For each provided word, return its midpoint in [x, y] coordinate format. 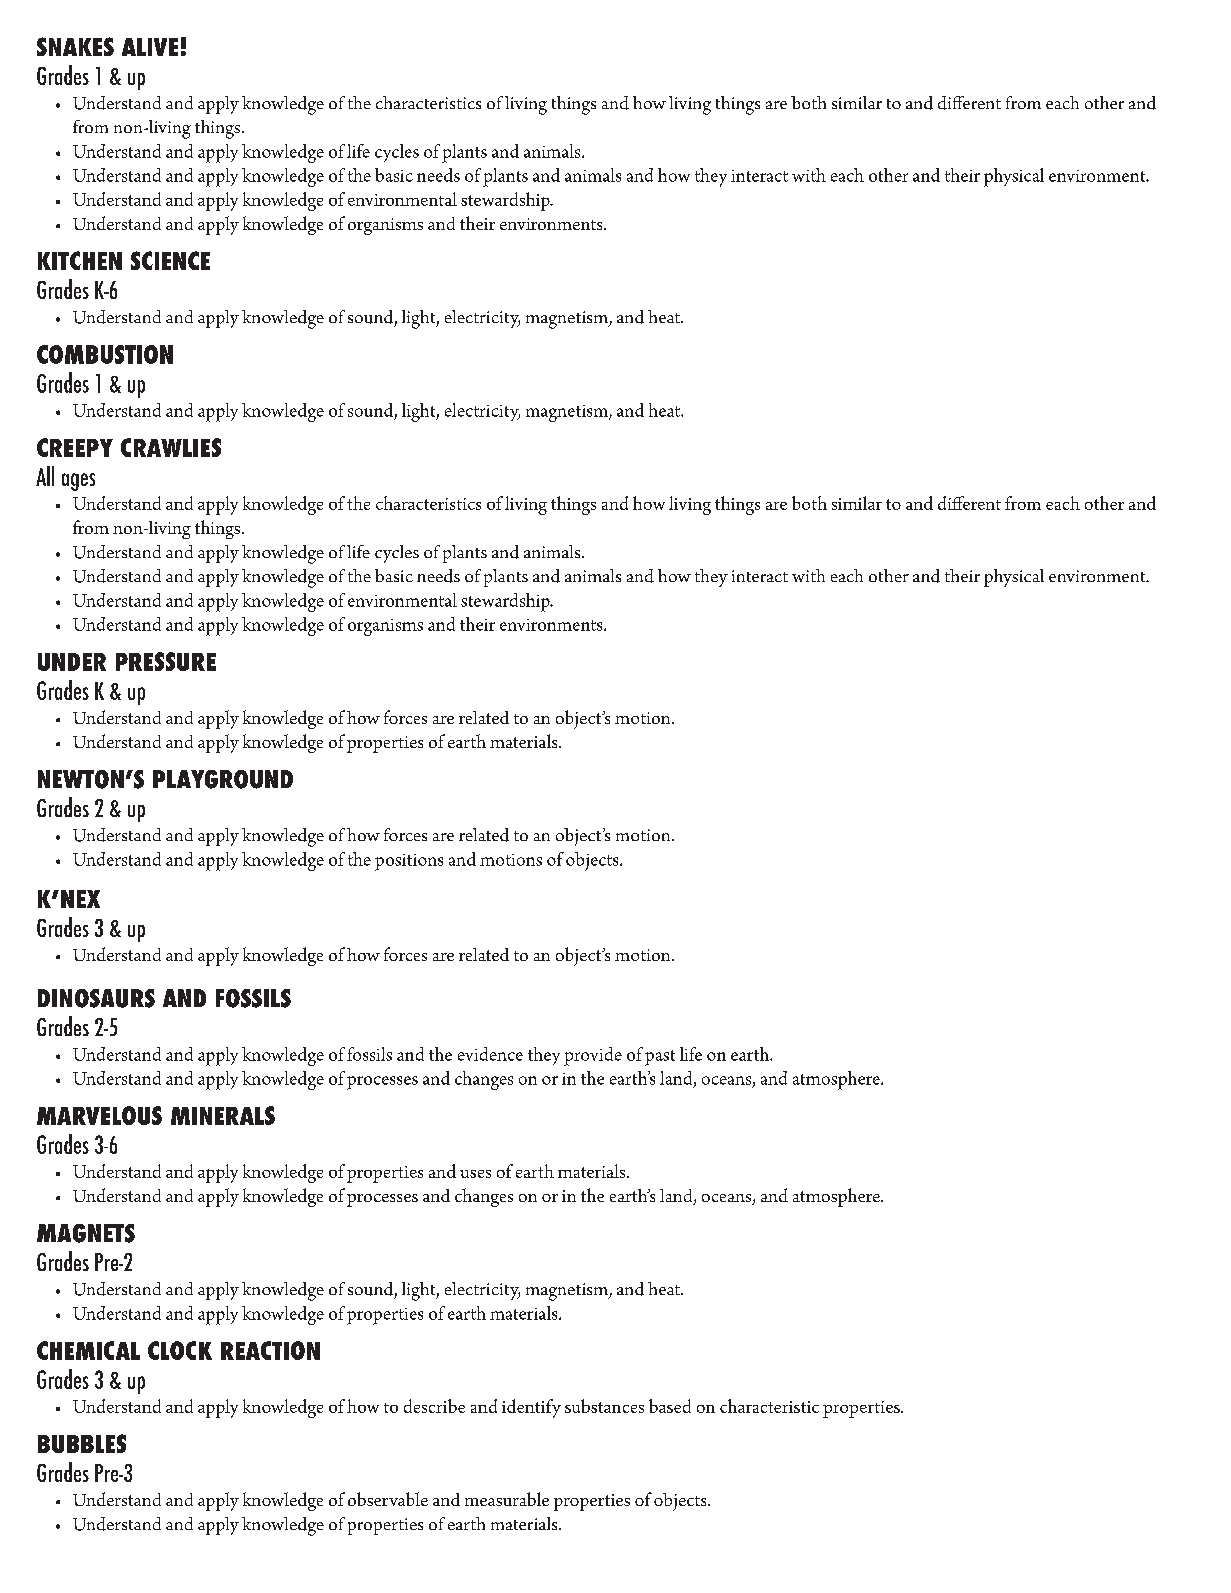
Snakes [75, 46]
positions [409, 862]
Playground [223, 779]
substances [604, 1406]
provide [593, 1056]
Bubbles [82, 1443]
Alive [150, 47]
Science [170, 260]
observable [388, 1499]
